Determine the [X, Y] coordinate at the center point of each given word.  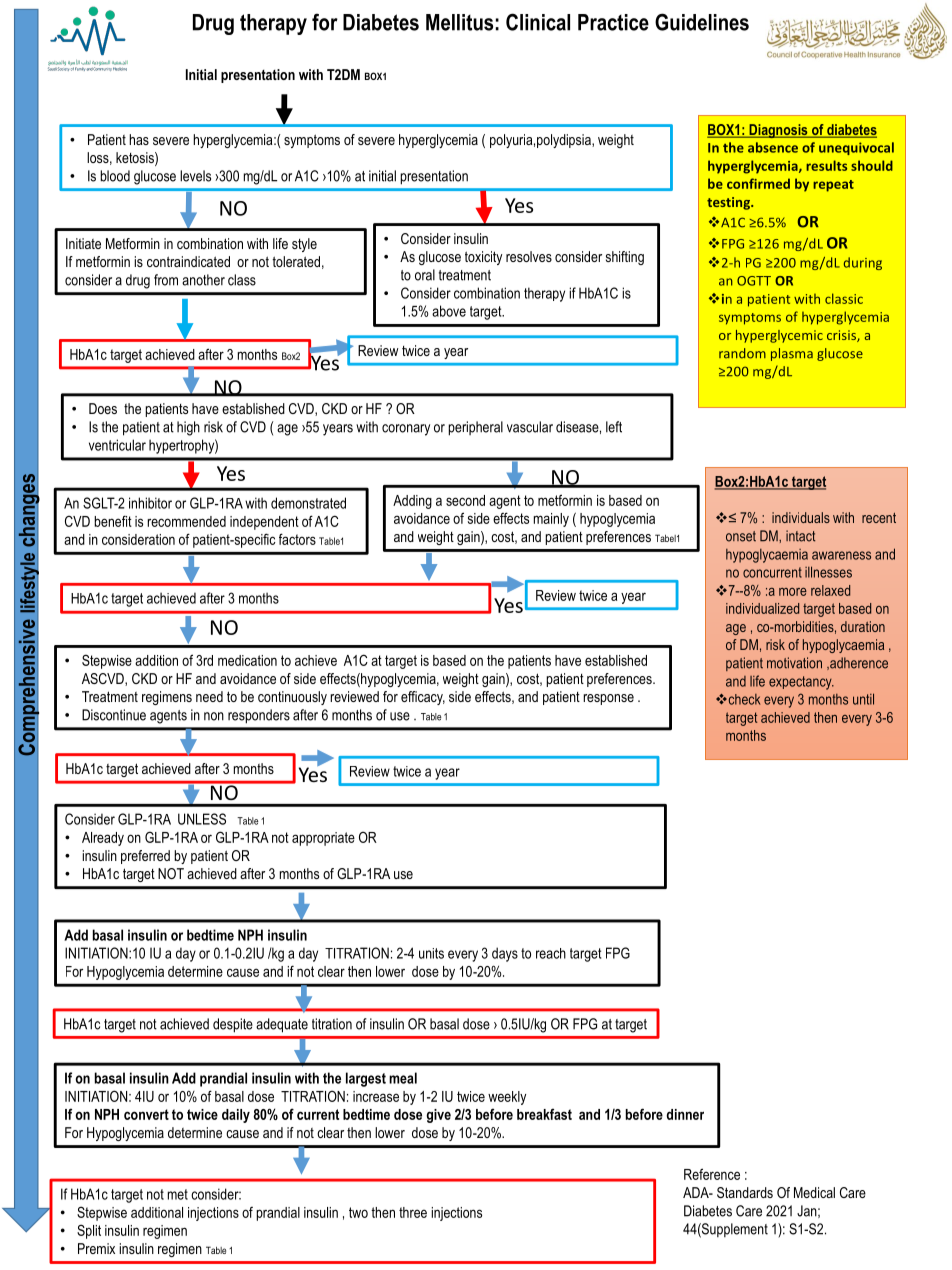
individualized [762, 608]
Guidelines [702, 22]
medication [247, 660]
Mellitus [459, 22]
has [139, 139]
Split [89, 1231]
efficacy [423, 698]
